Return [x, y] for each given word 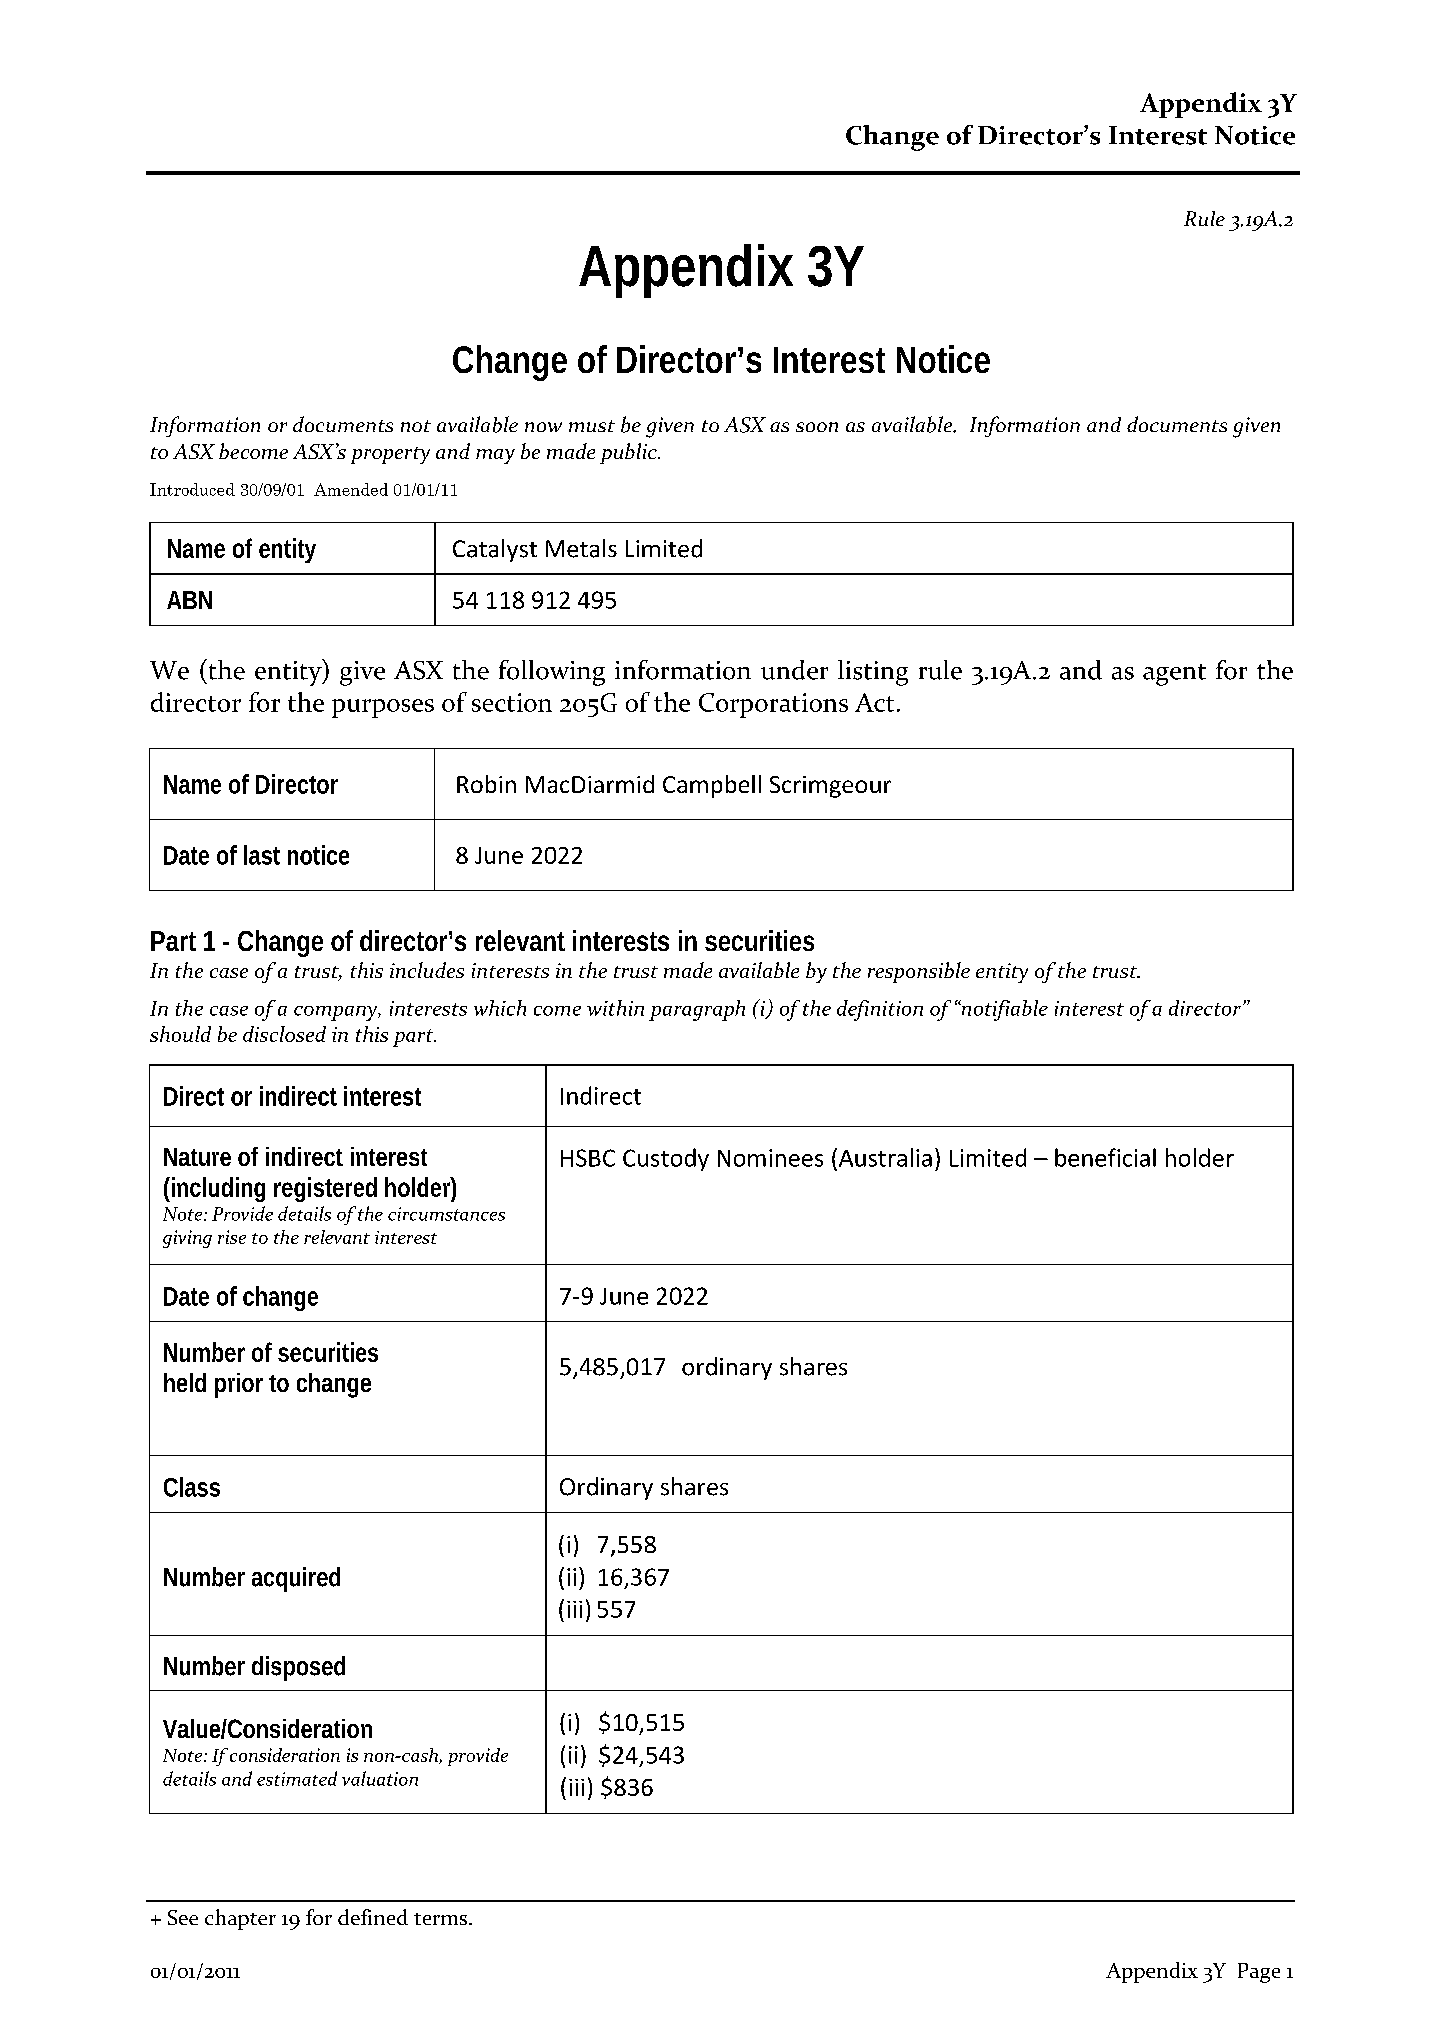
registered [325, 1189]
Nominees [770, 1158]
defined [373, 1917]
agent [1174, 675]
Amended [351, 489]
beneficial [1105, 1157]
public [629, 453]
